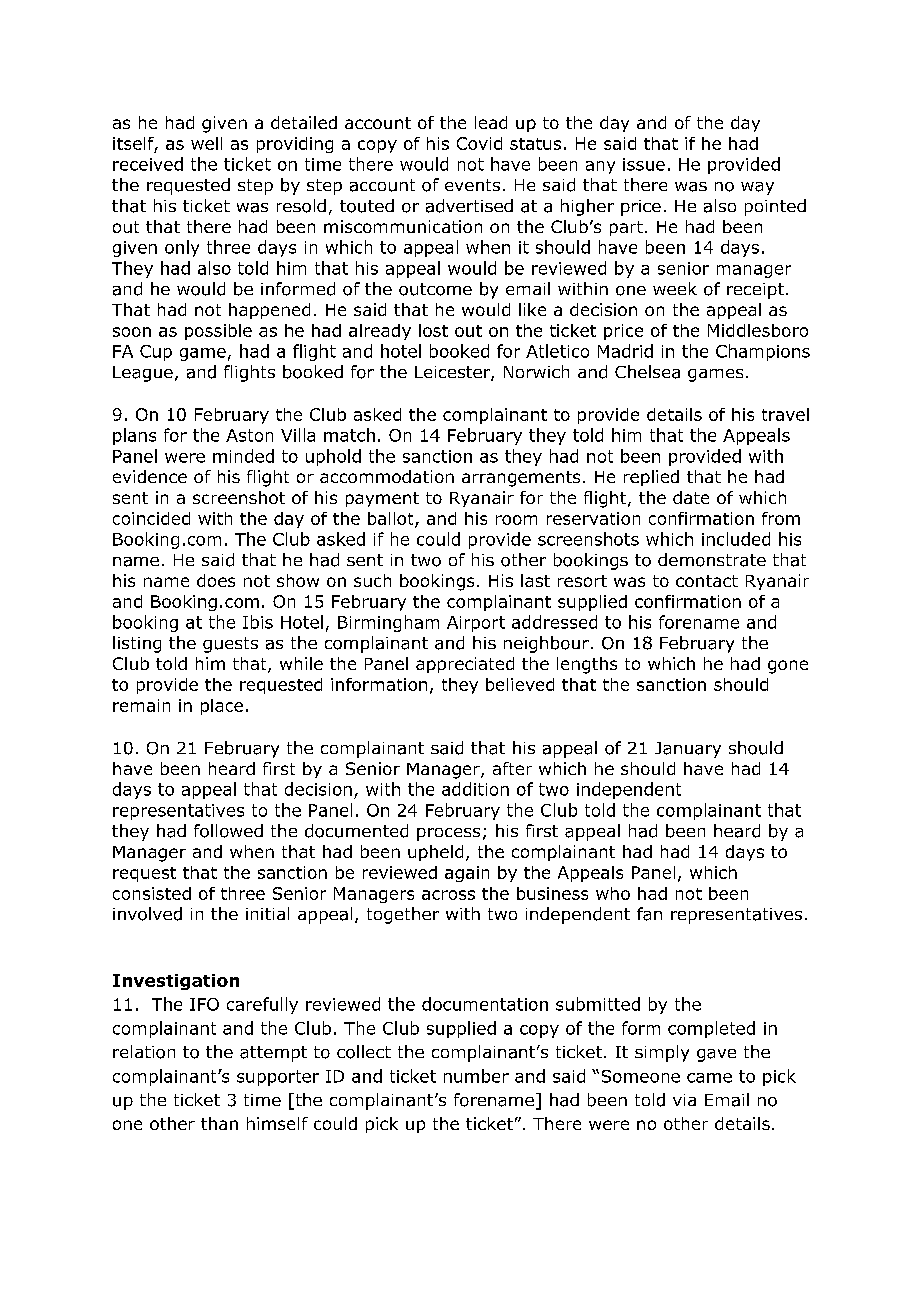 The width and height of the screenshot is (924, 1308). What do you see at coordinates (218, 332) in the screenshot?
I see `possible` at bounding box center [218, 332].
